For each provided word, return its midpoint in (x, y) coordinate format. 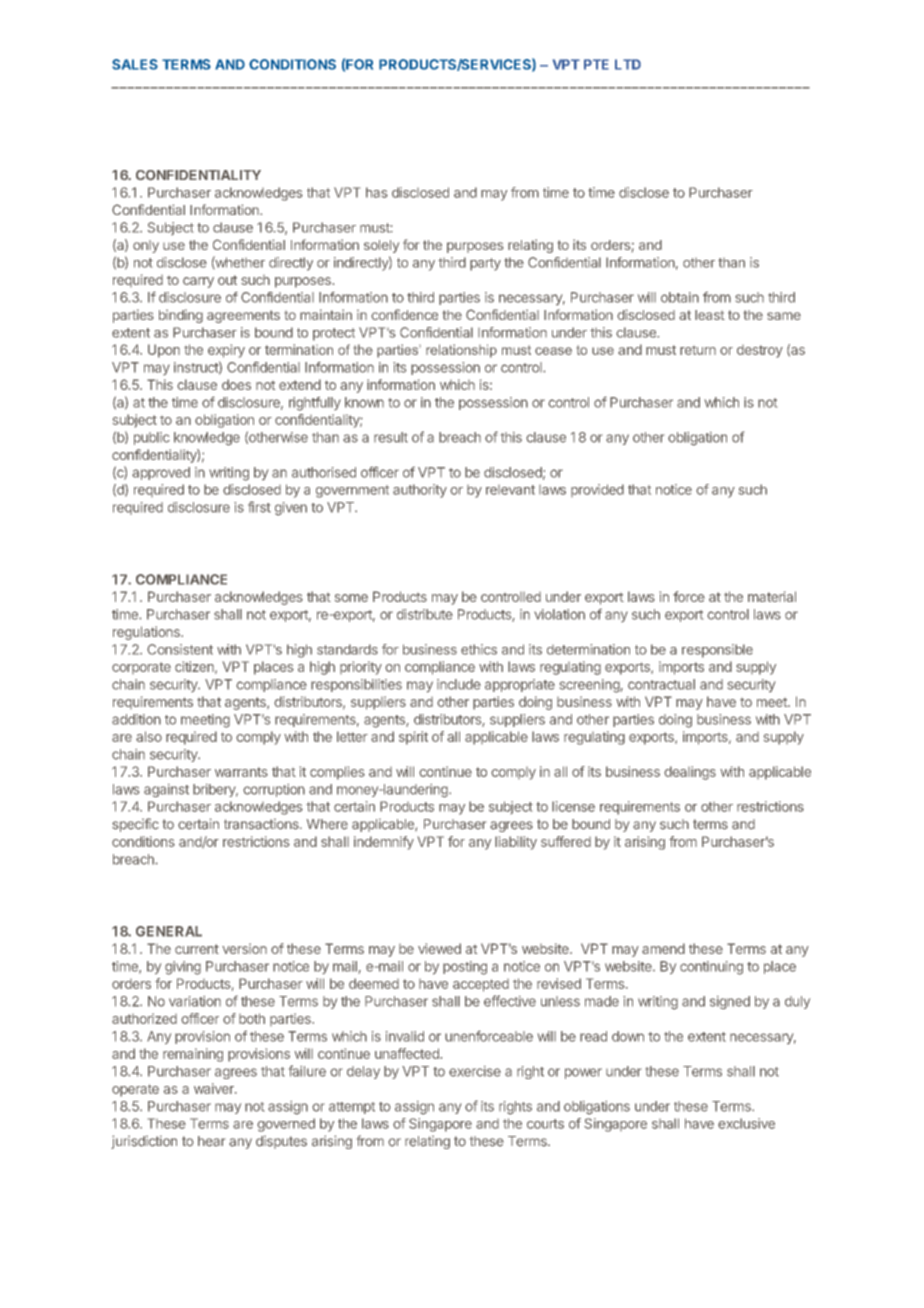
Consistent (180, 649)
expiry (226, 351)
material (772, 596)
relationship (461, 351)
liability (516, 843)
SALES (135, 64)
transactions (262, 824)
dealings (690, 773)
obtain (680, 297)
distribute (425, 614)
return (698, 350)
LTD (628, 64)
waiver (215, 1088)
